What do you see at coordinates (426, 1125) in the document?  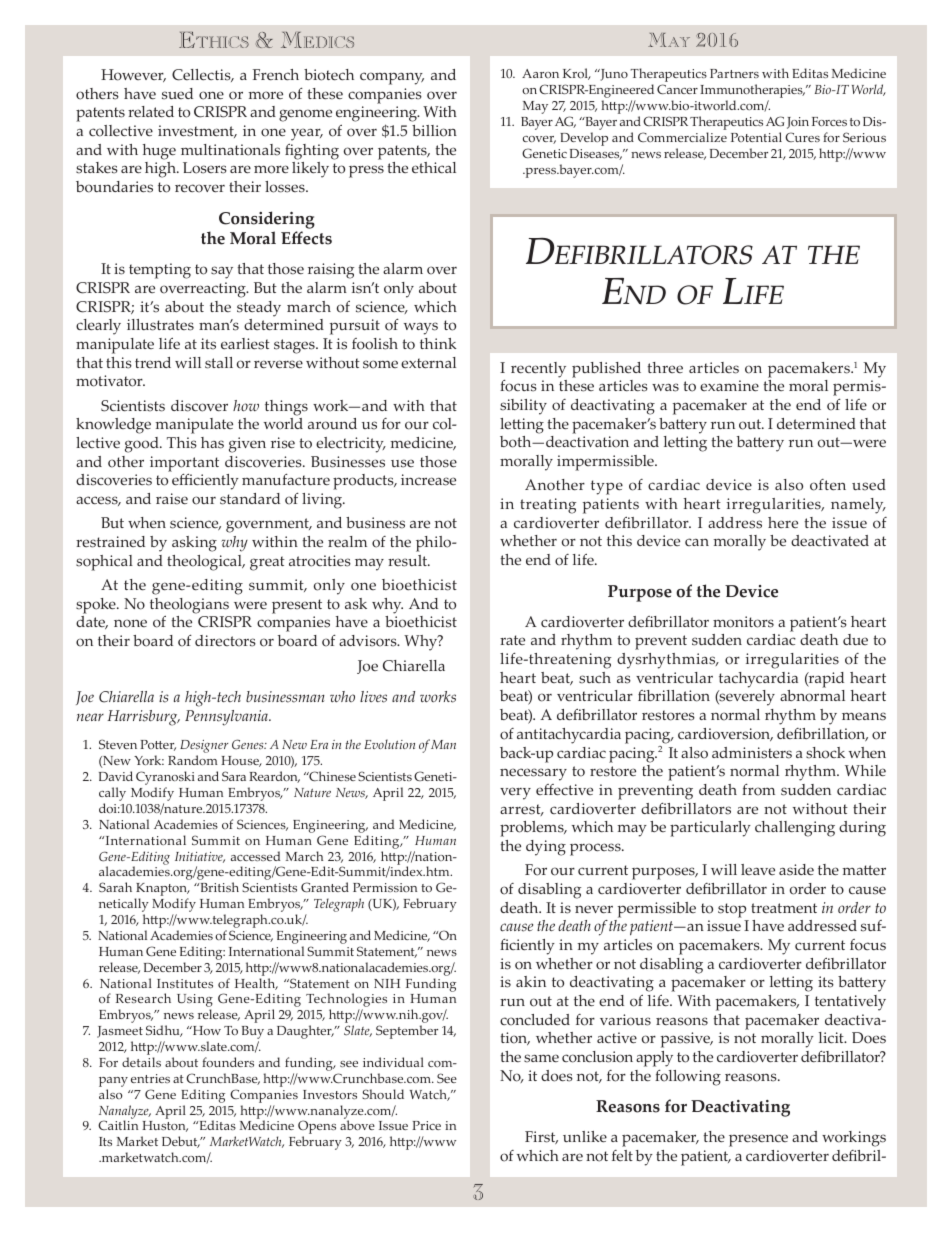 I see `Price` at bounding box center [426, 1125].
